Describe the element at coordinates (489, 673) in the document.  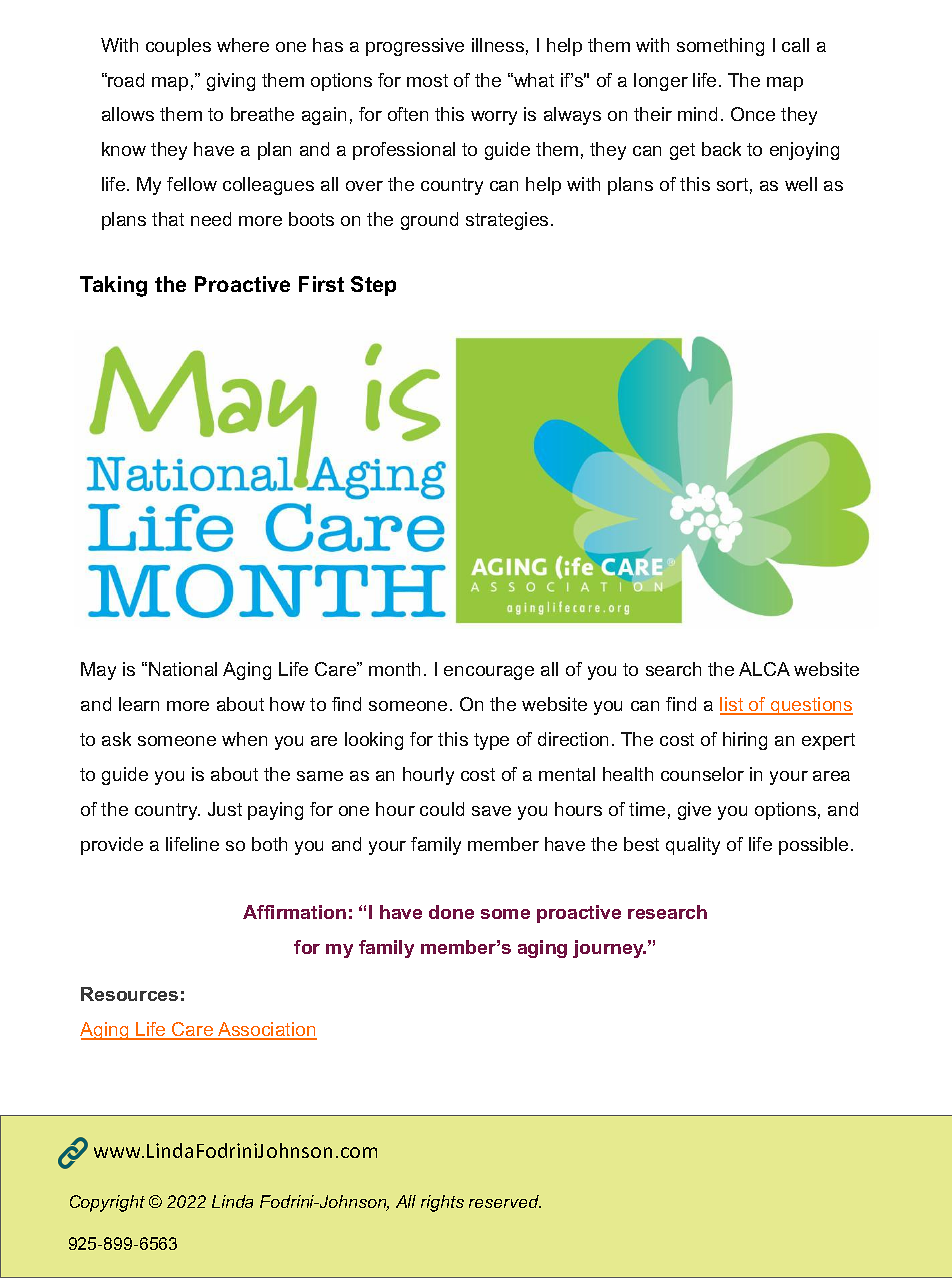
I see `encourage` at that location.
